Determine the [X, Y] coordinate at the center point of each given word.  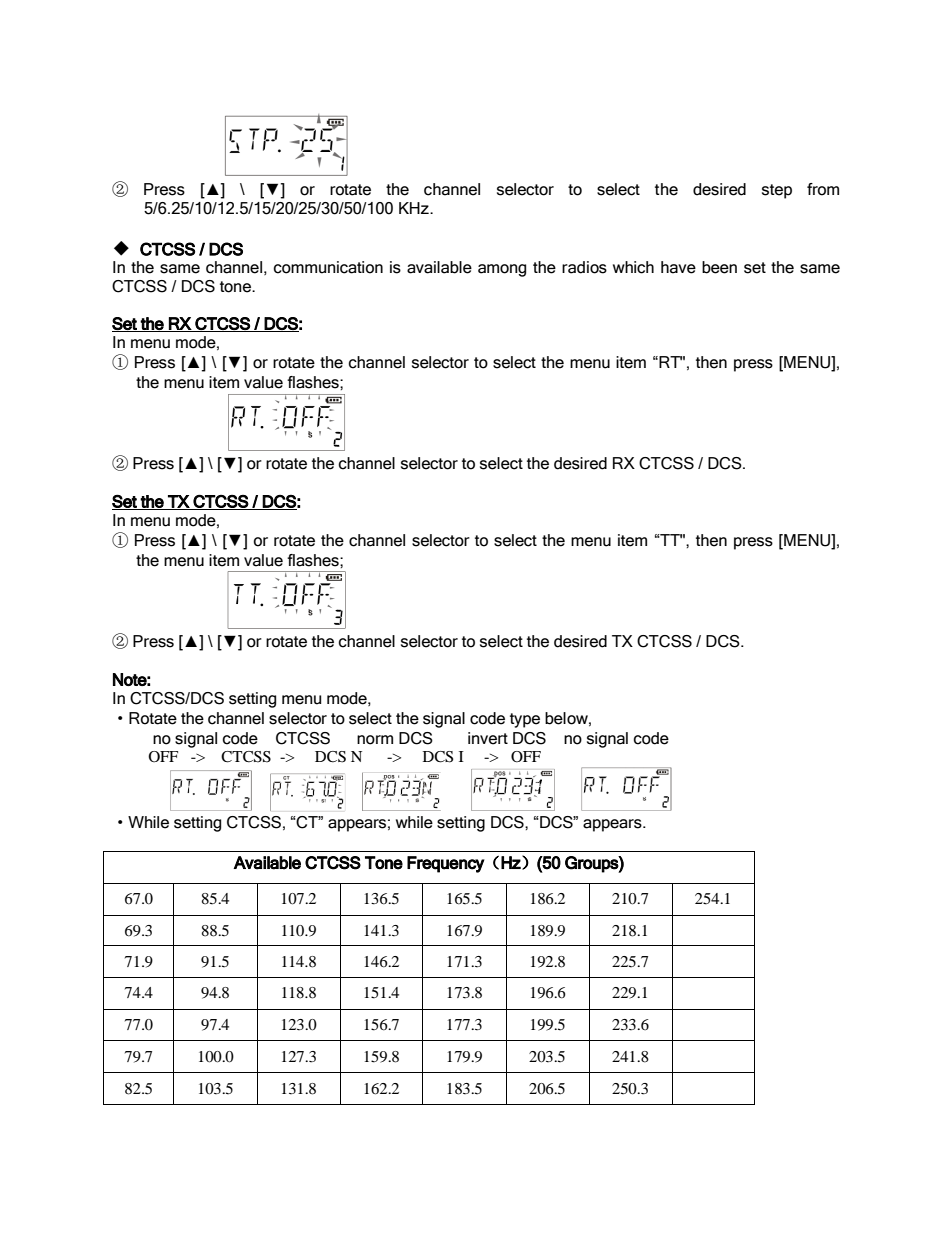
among [502, 270]
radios [584, 267]
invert [488, 738]
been [719, 267]
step [777, 191]
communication [328, 267]
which [633, 267]
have [678, 267]
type [525, 720]
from [823, 189]
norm [375, 740]
